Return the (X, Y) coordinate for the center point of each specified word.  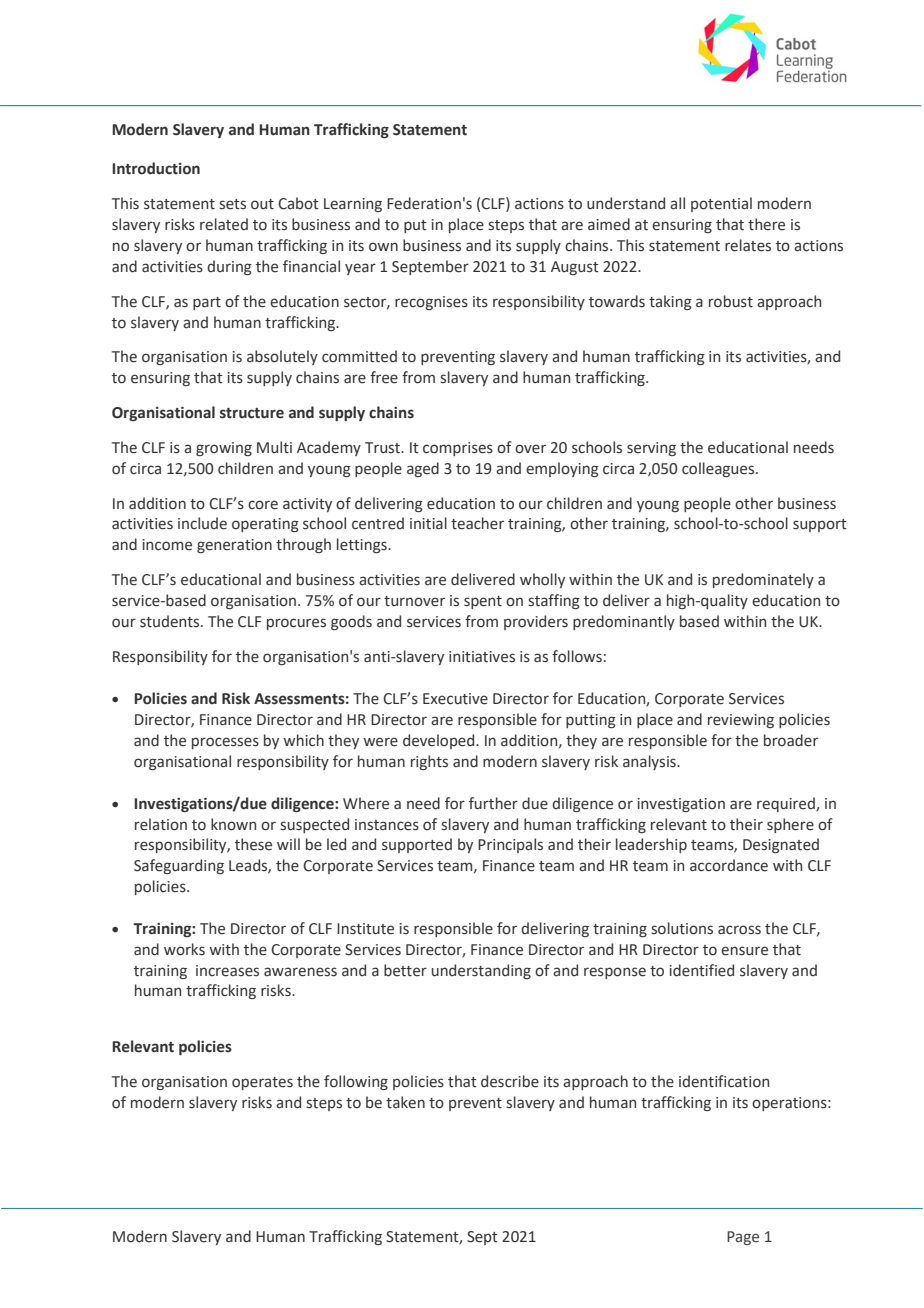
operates (262, 1083)
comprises (458, 449)
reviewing (741, 721)
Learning (353, 205)
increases (227, 971)
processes (225, 743)
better (405, 970)
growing (224, 449)
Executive (455, 699)
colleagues (719, 469)
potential (721, 204)
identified (702, 970)
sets (232, 204)
